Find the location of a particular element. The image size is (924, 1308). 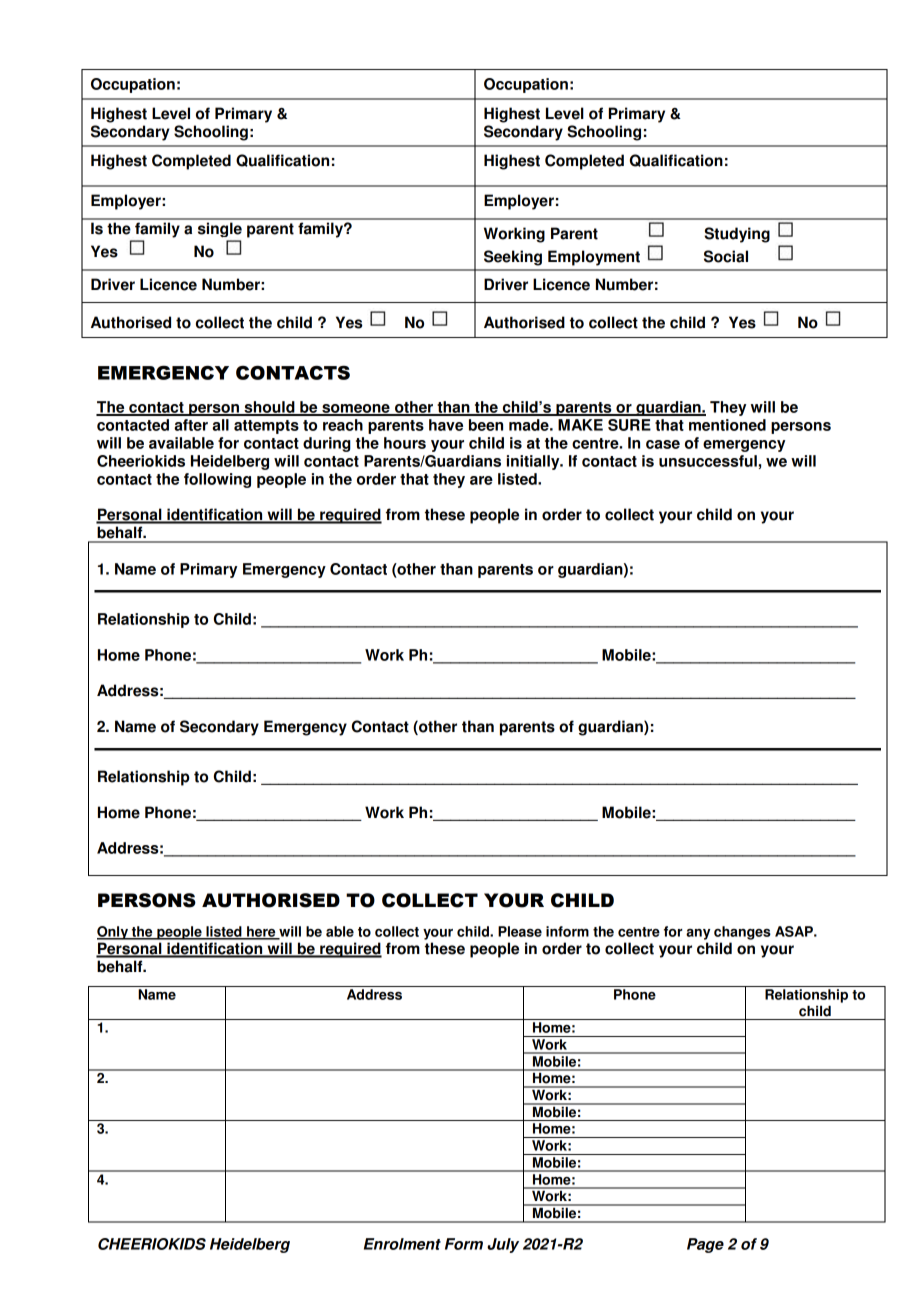

here is located at coordinates (261, 932).
